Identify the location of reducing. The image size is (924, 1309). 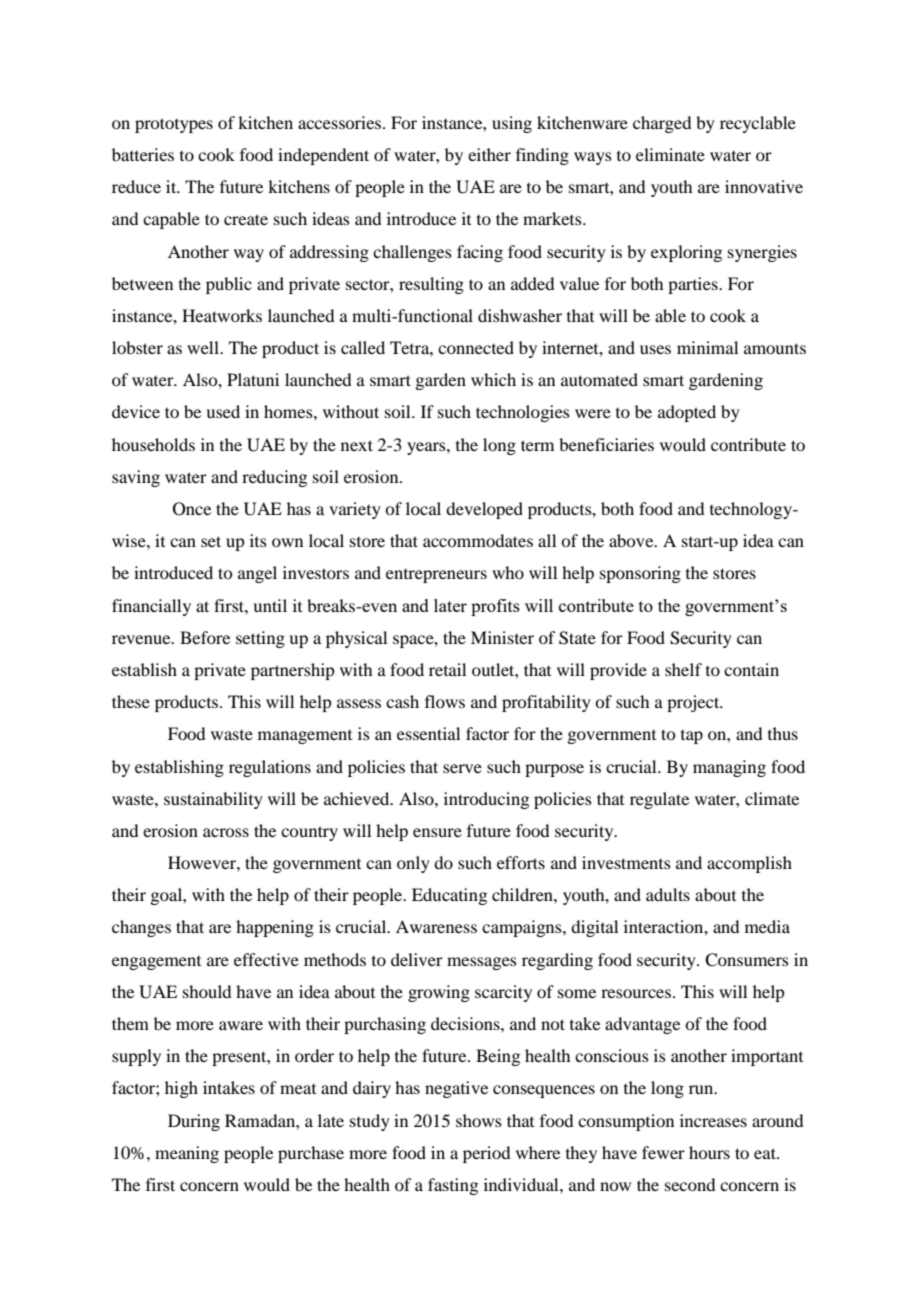
(274, 478).
